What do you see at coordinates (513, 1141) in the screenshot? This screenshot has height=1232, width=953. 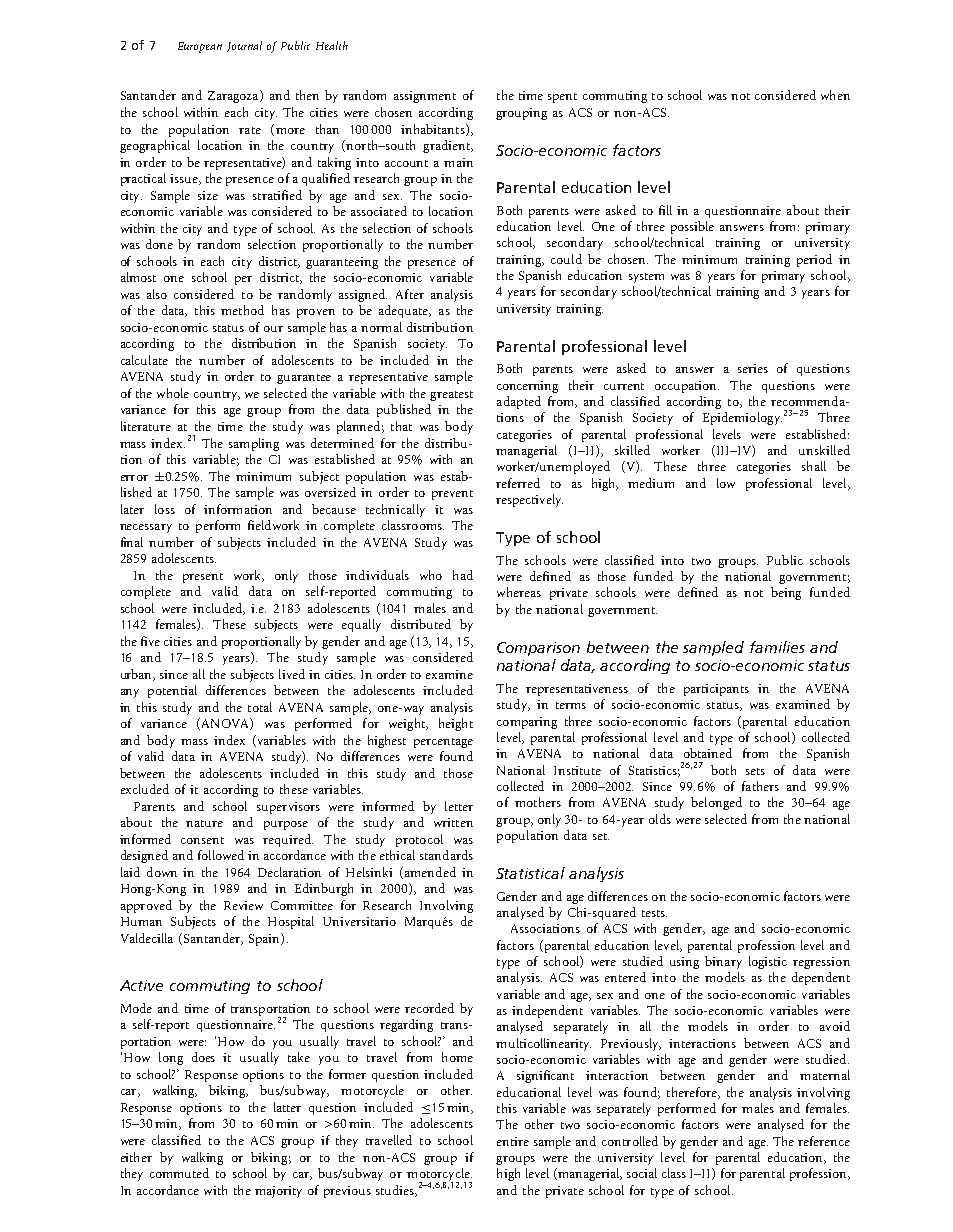 I see `entire` at bounding box center [513, 1141].
